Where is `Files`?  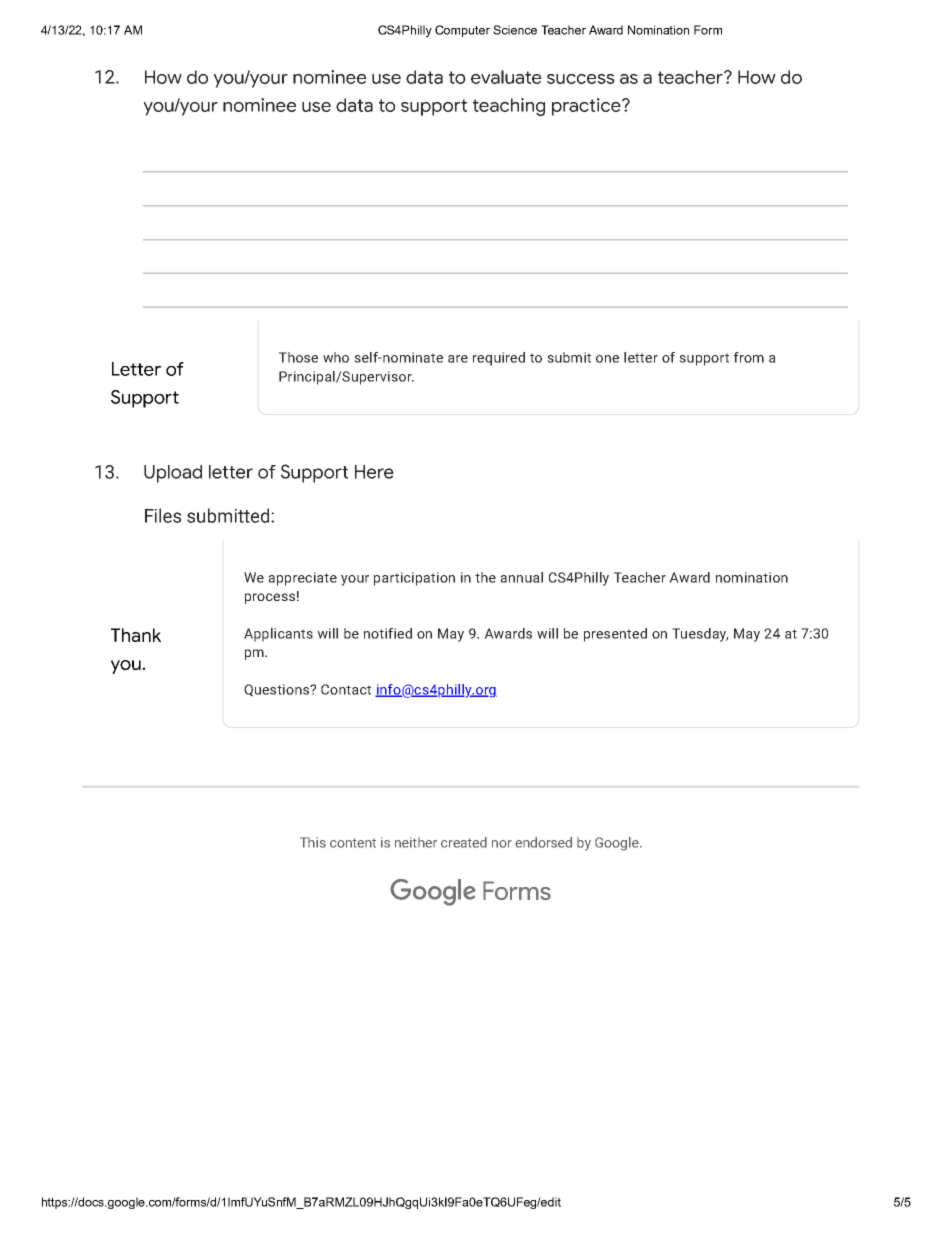
Files is located at coordinates (163, 515).
